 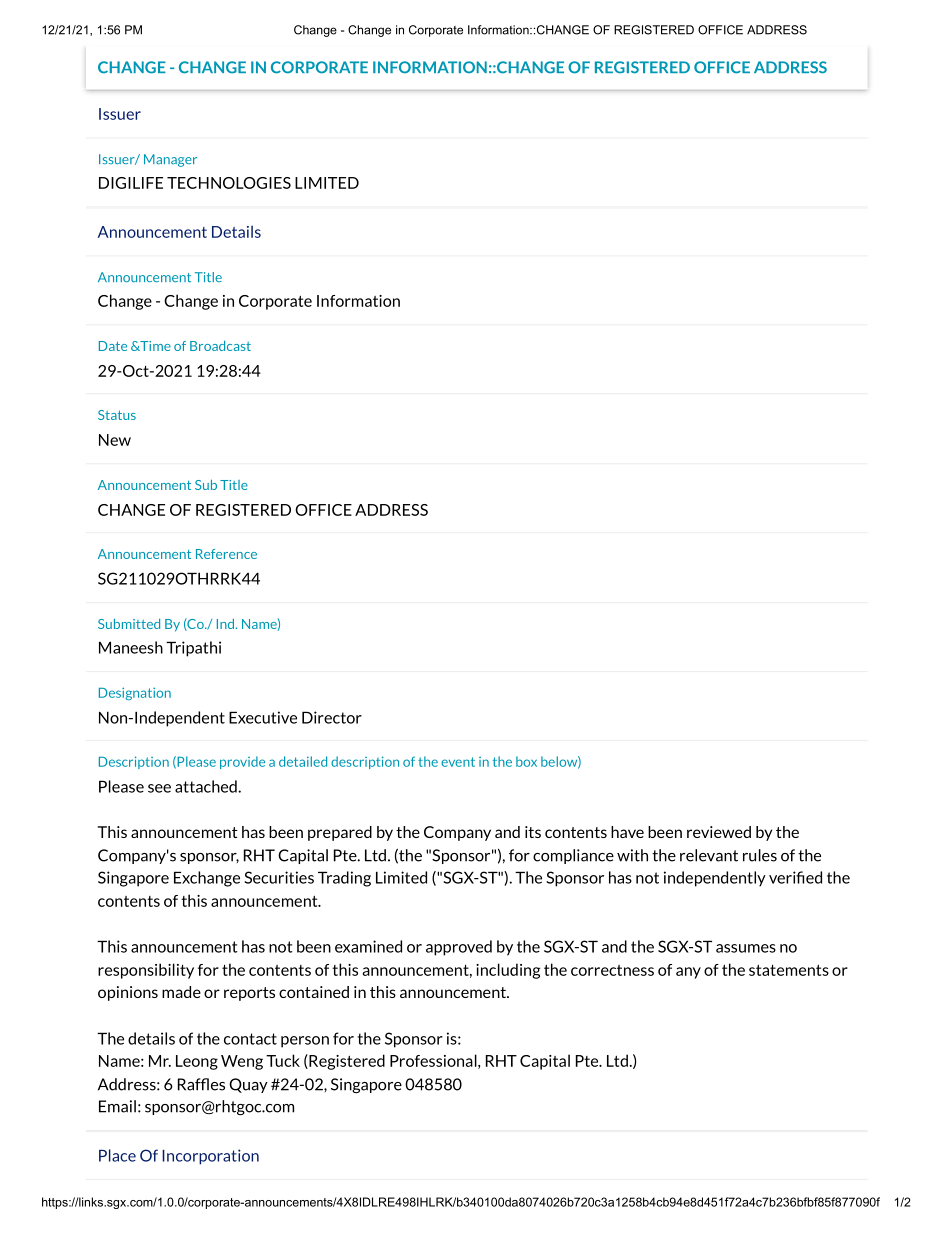 I want to click on Incorporation, so click(x=210, y=1157).
